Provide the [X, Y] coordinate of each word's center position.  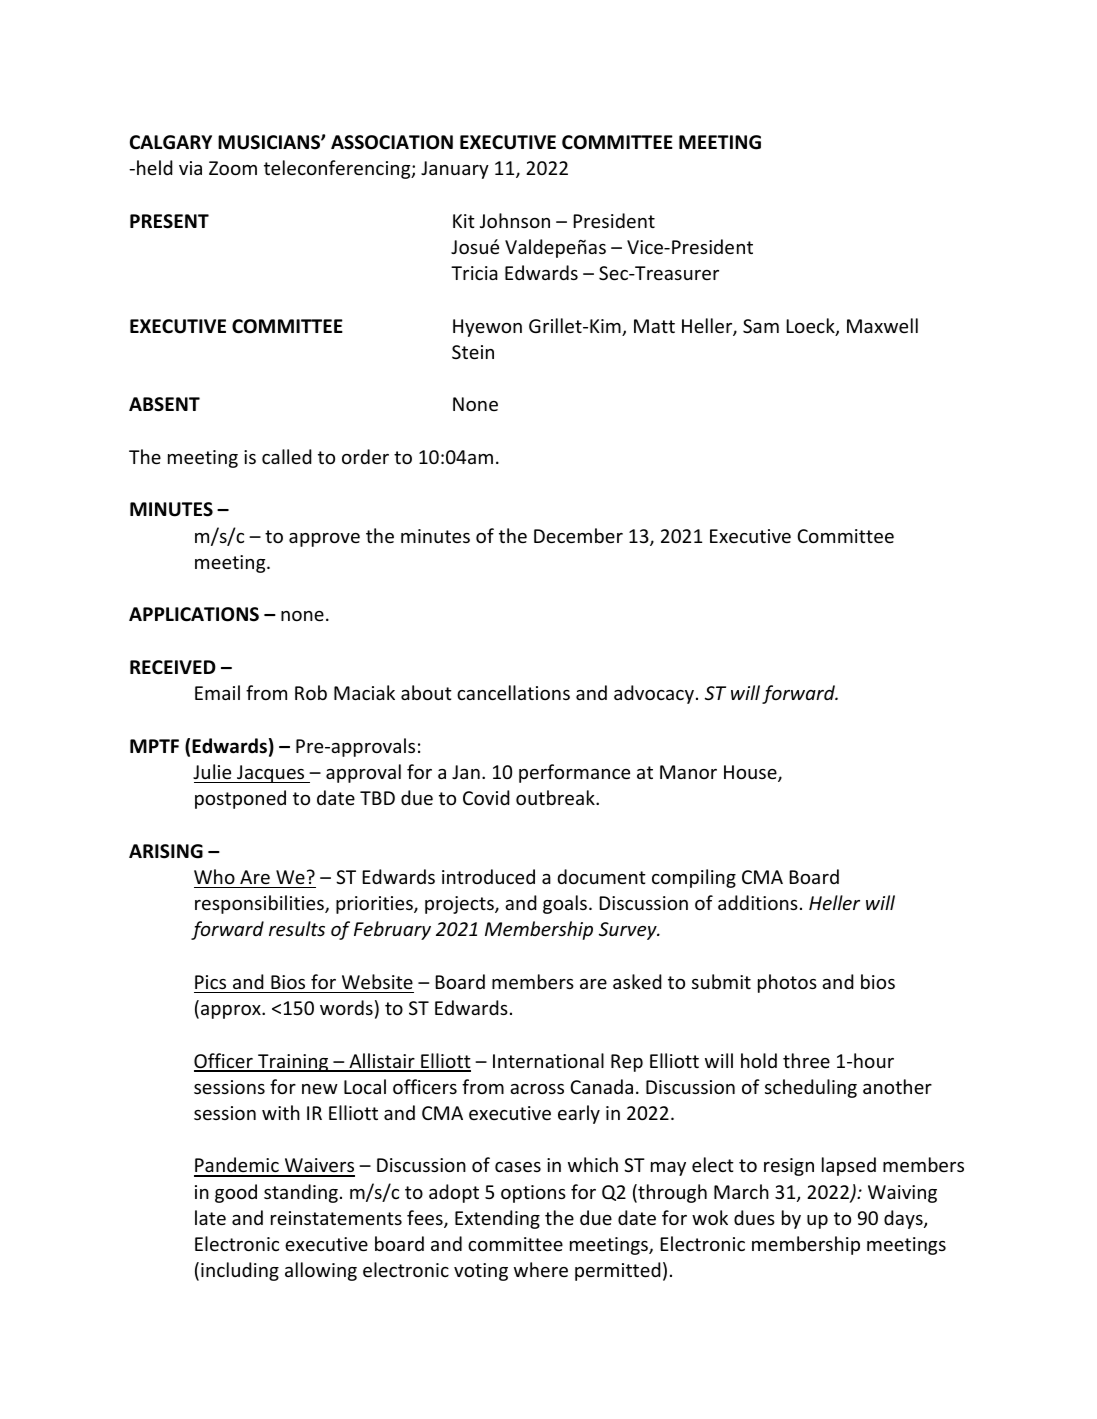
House [751, 773]
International [548, 1060]
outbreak [556, 797]
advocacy [654, 694]
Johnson [515, 220]
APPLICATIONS [194, 614]
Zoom [233, 168]
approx [232, 1012]
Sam [761, 326]
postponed [240, 799]
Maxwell [882, 325]
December [578, 535]
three [806, 1060]
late [210, 1217]
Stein [473, 352]
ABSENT [164, 404]
